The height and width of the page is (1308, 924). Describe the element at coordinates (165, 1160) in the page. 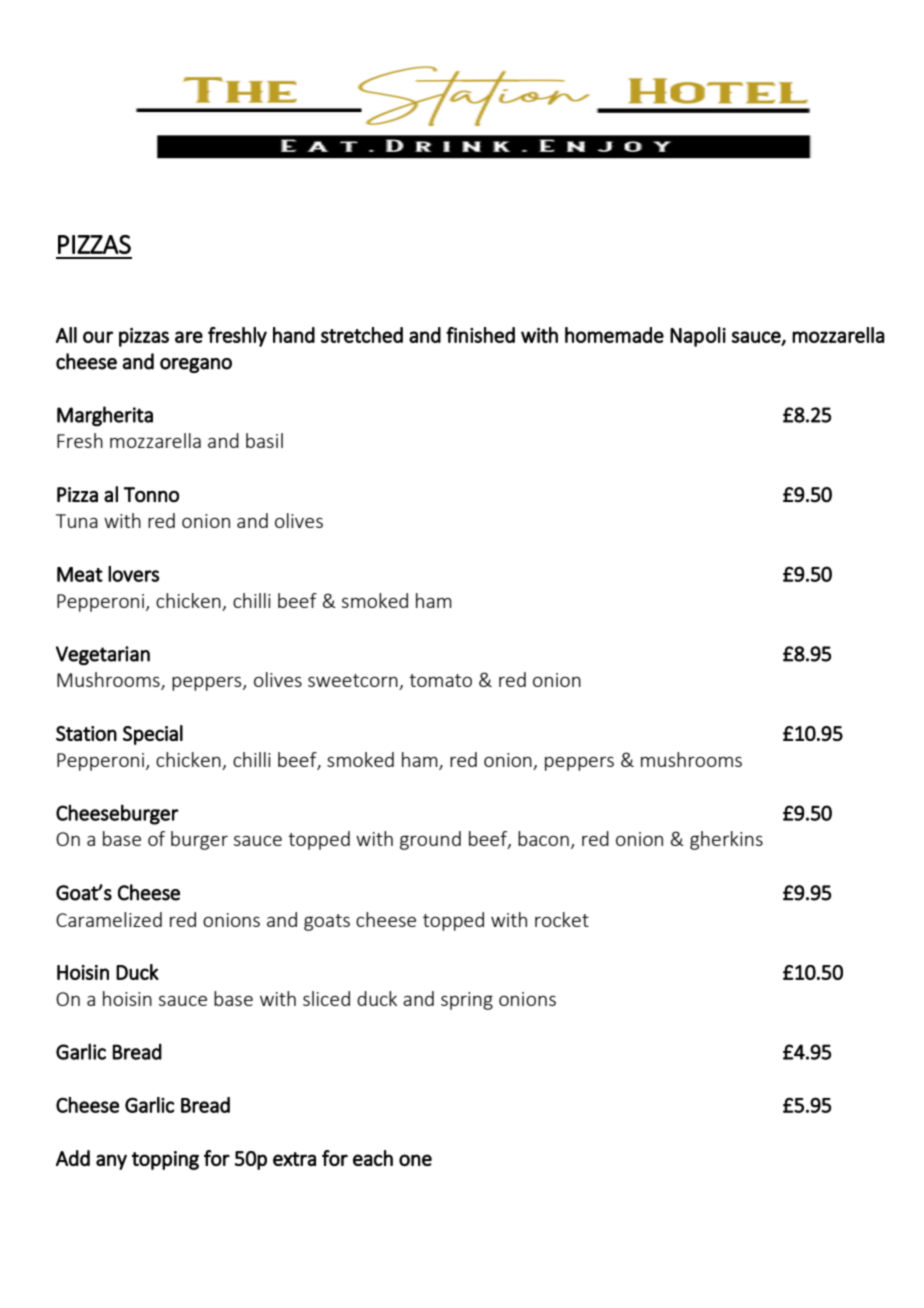

I see `topping` at that location.
